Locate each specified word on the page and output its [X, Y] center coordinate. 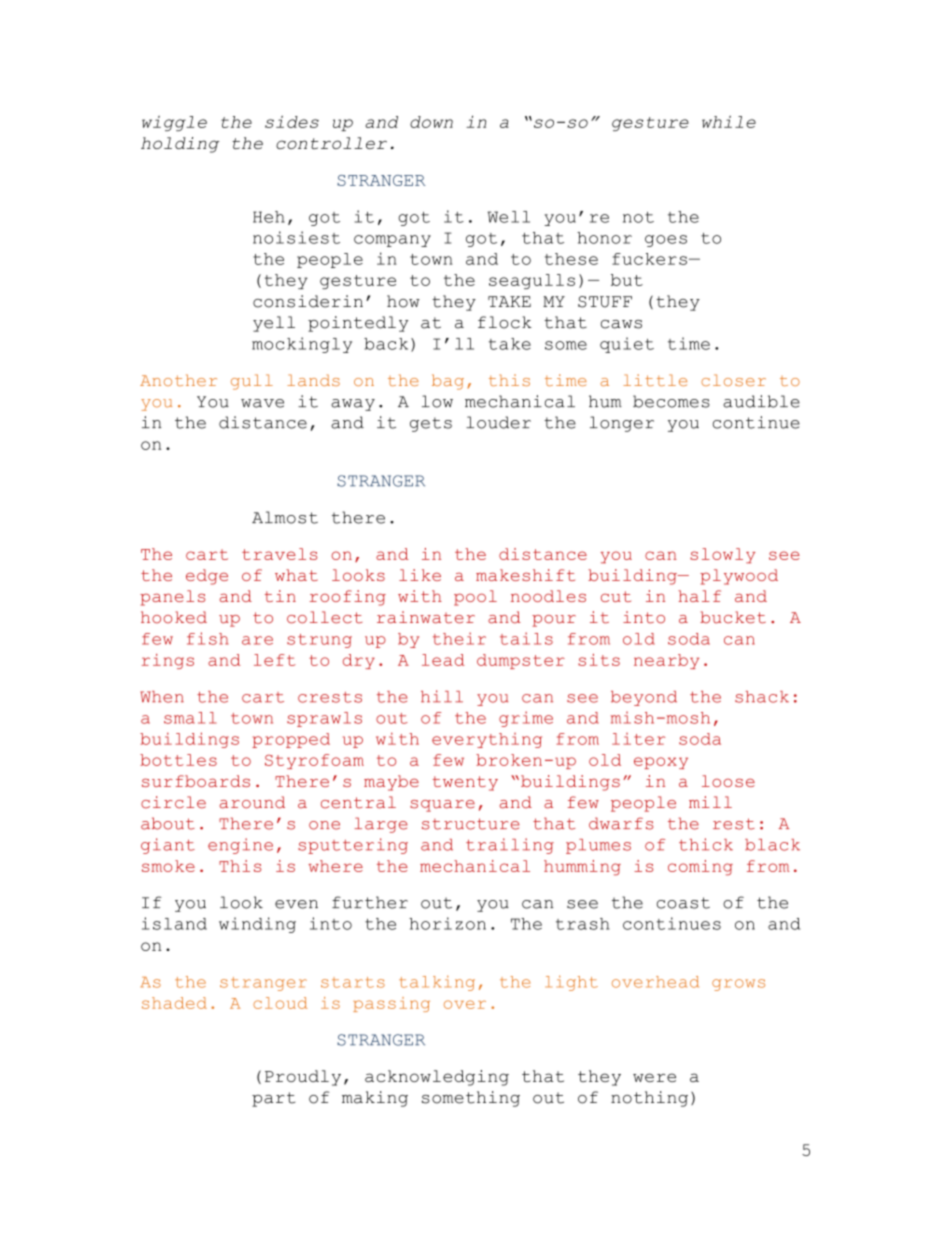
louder [498, 422]
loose [728, 781]
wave [262, 403]
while [729, 122]
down [431, 122]
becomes [671, 401]
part [273, 1099]
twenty [465, 783]
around [252, 802]
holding [180, 145]
